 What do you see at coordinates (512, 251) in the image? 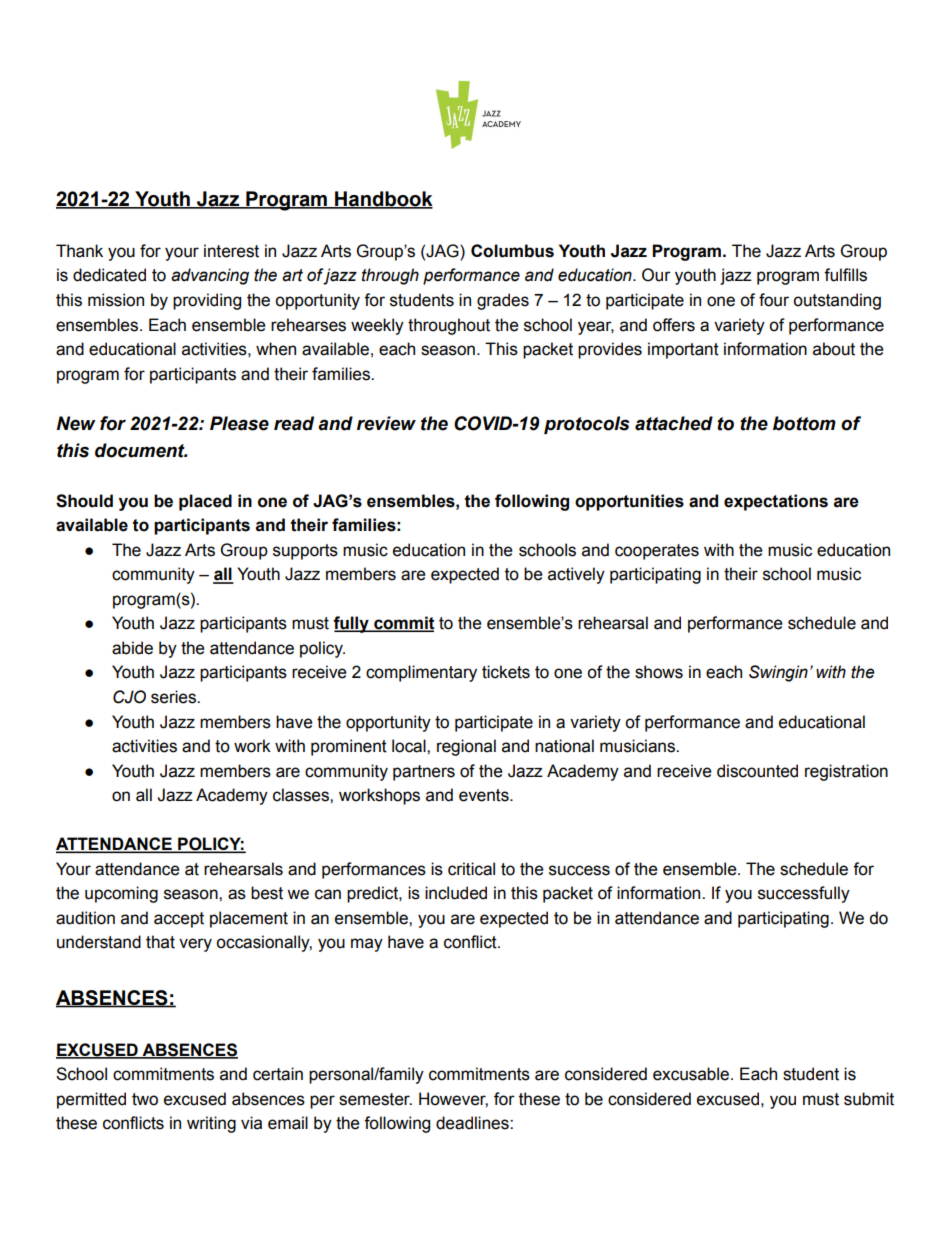
I see `Columbus` at bounding box center [512, 251].
